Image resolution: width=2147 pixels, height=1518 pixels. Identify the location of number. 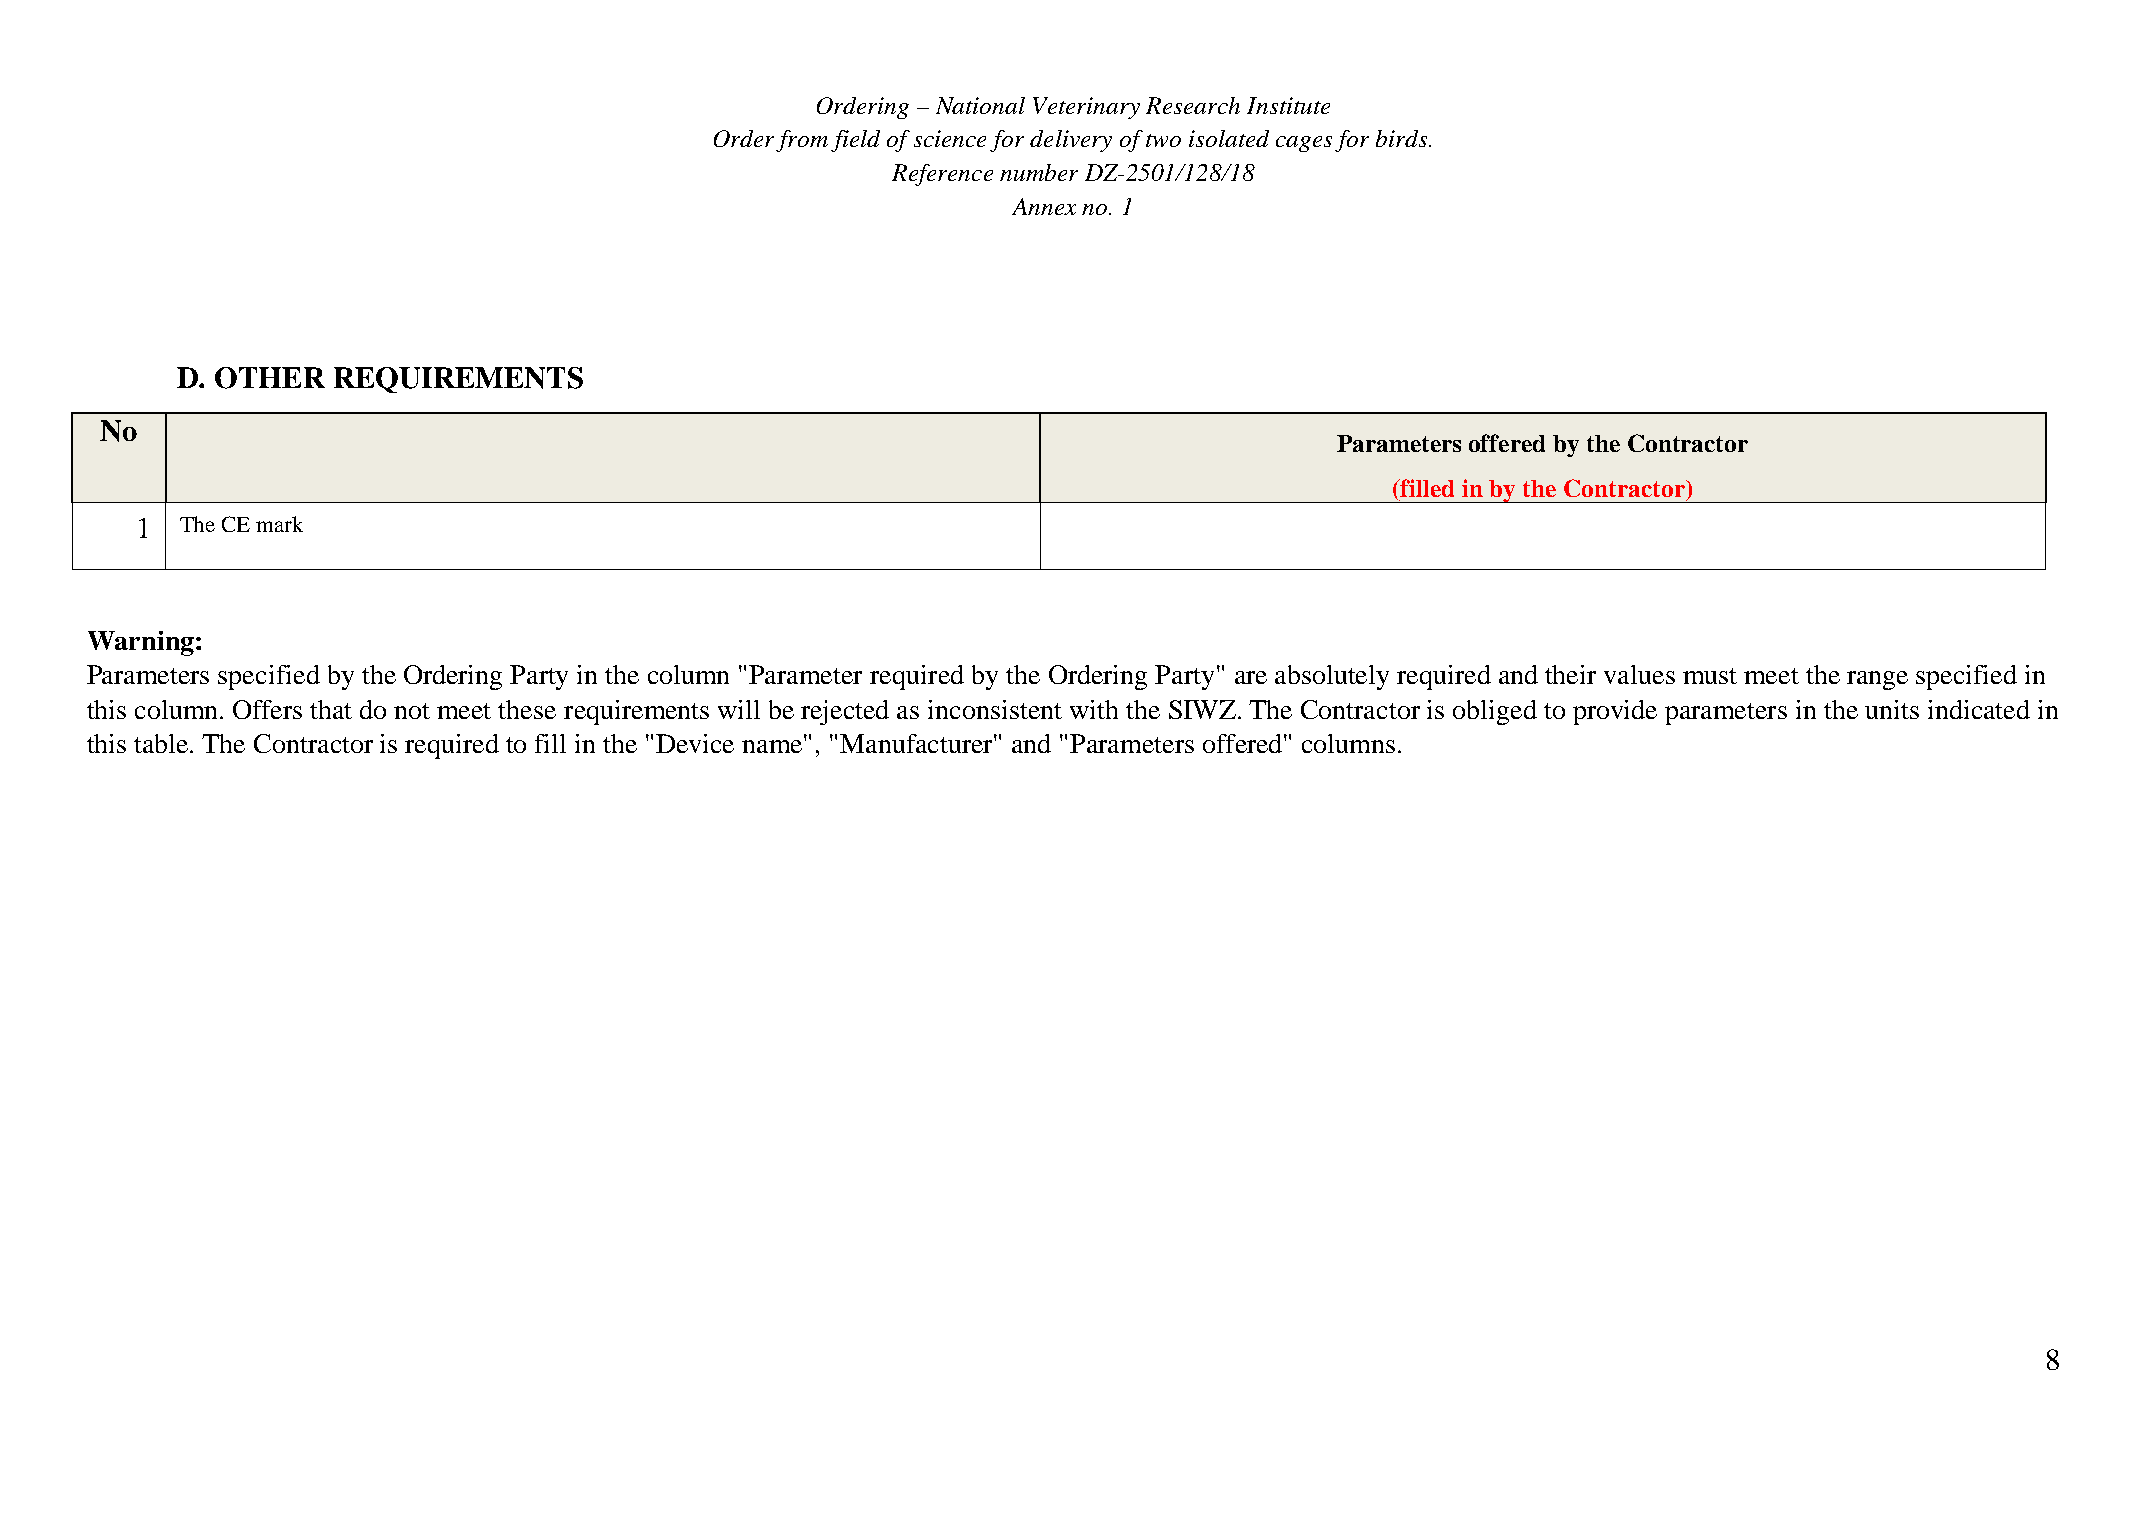
(1039, 172).
